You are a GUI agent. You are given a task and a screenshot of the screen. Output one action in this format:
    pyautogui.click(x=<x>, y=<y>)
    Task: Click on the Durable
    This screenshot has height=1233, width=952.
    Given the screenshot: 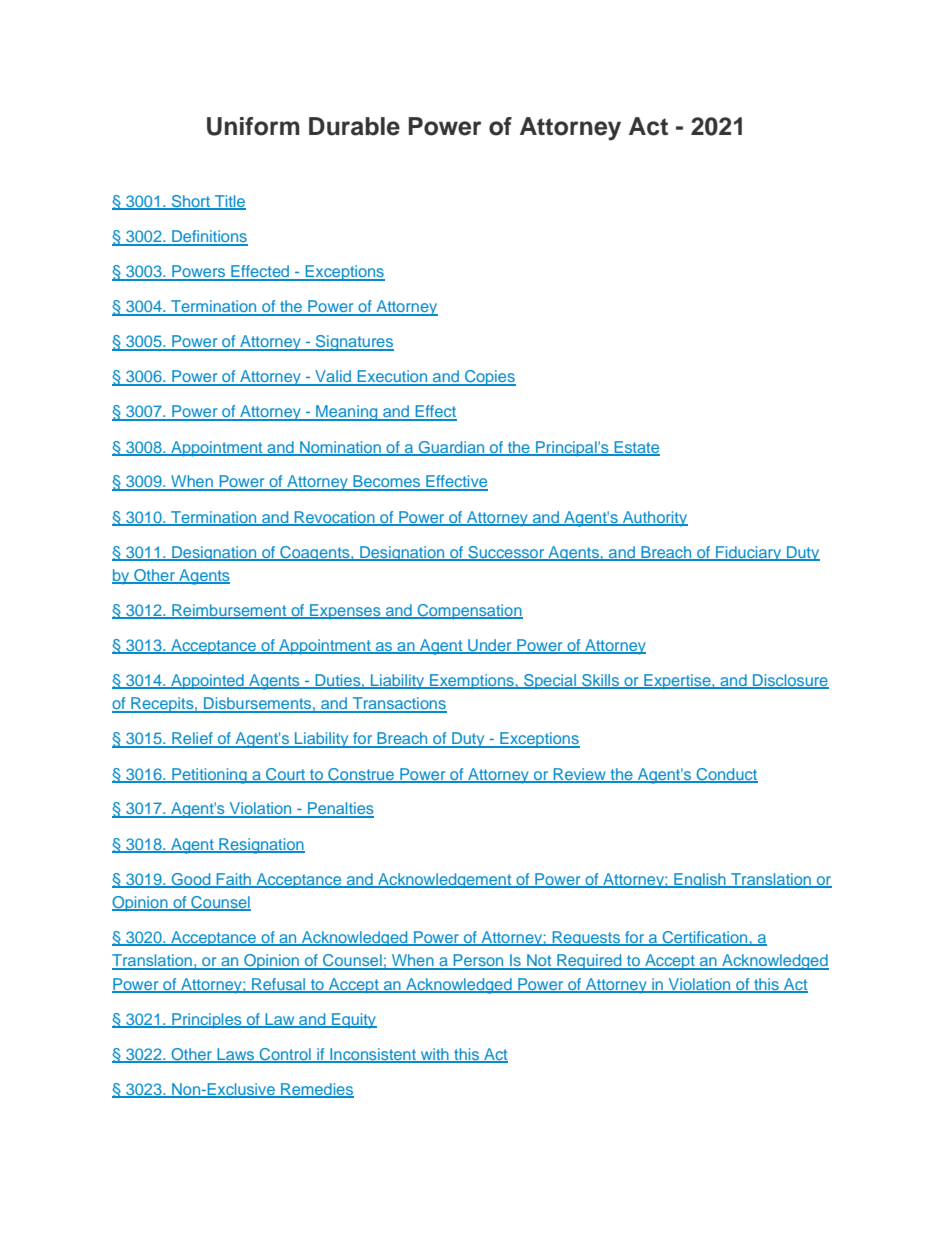 What is the action you would take?
    pyautogui.click(x=354, y=126)
